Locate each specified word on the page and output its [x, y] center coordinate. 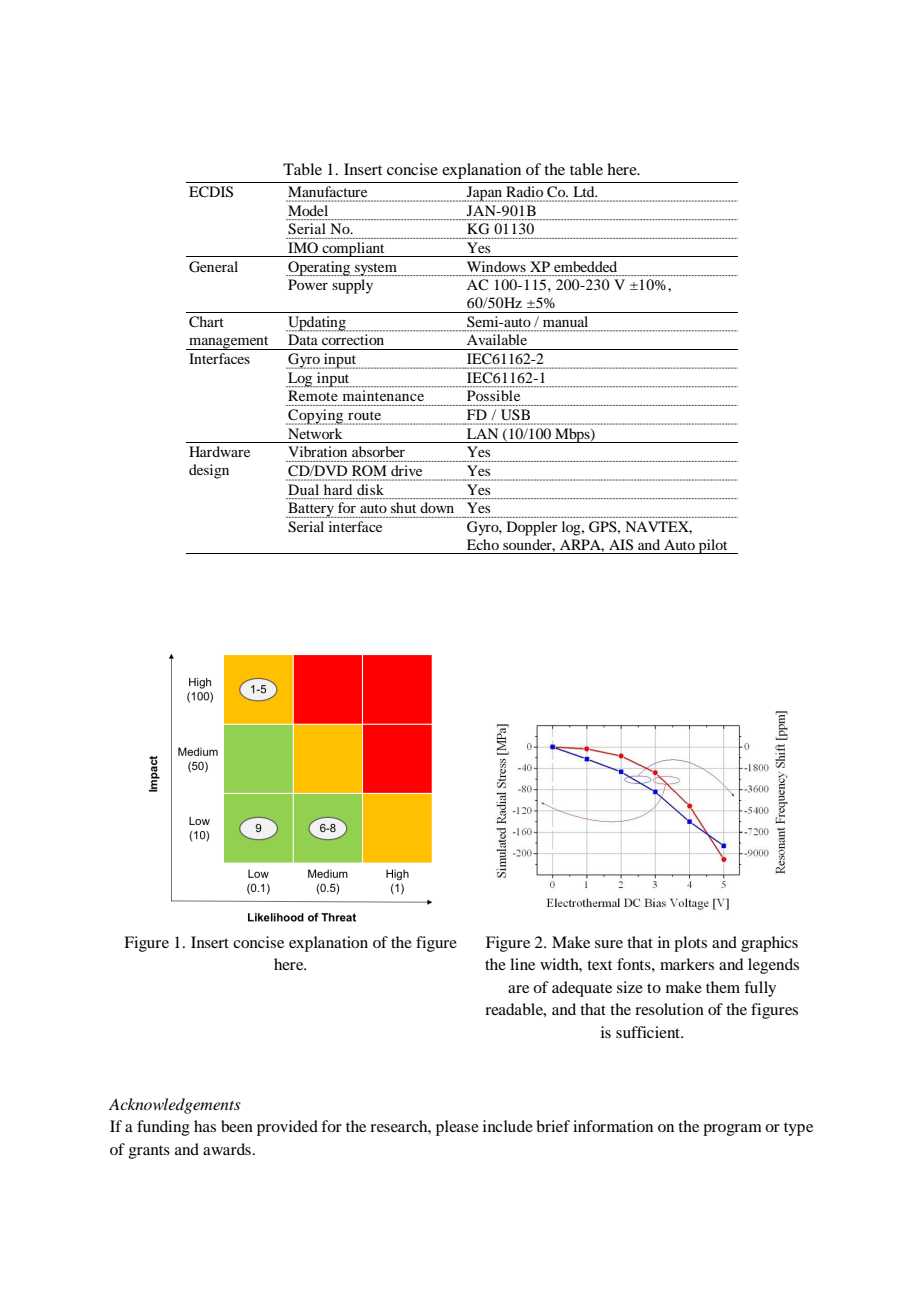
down [437, 507]
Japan [484, 194]
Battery [311, 510]
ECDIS [211, 192]
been [237, 1126]
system [376, 269]
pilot [713, 546]
